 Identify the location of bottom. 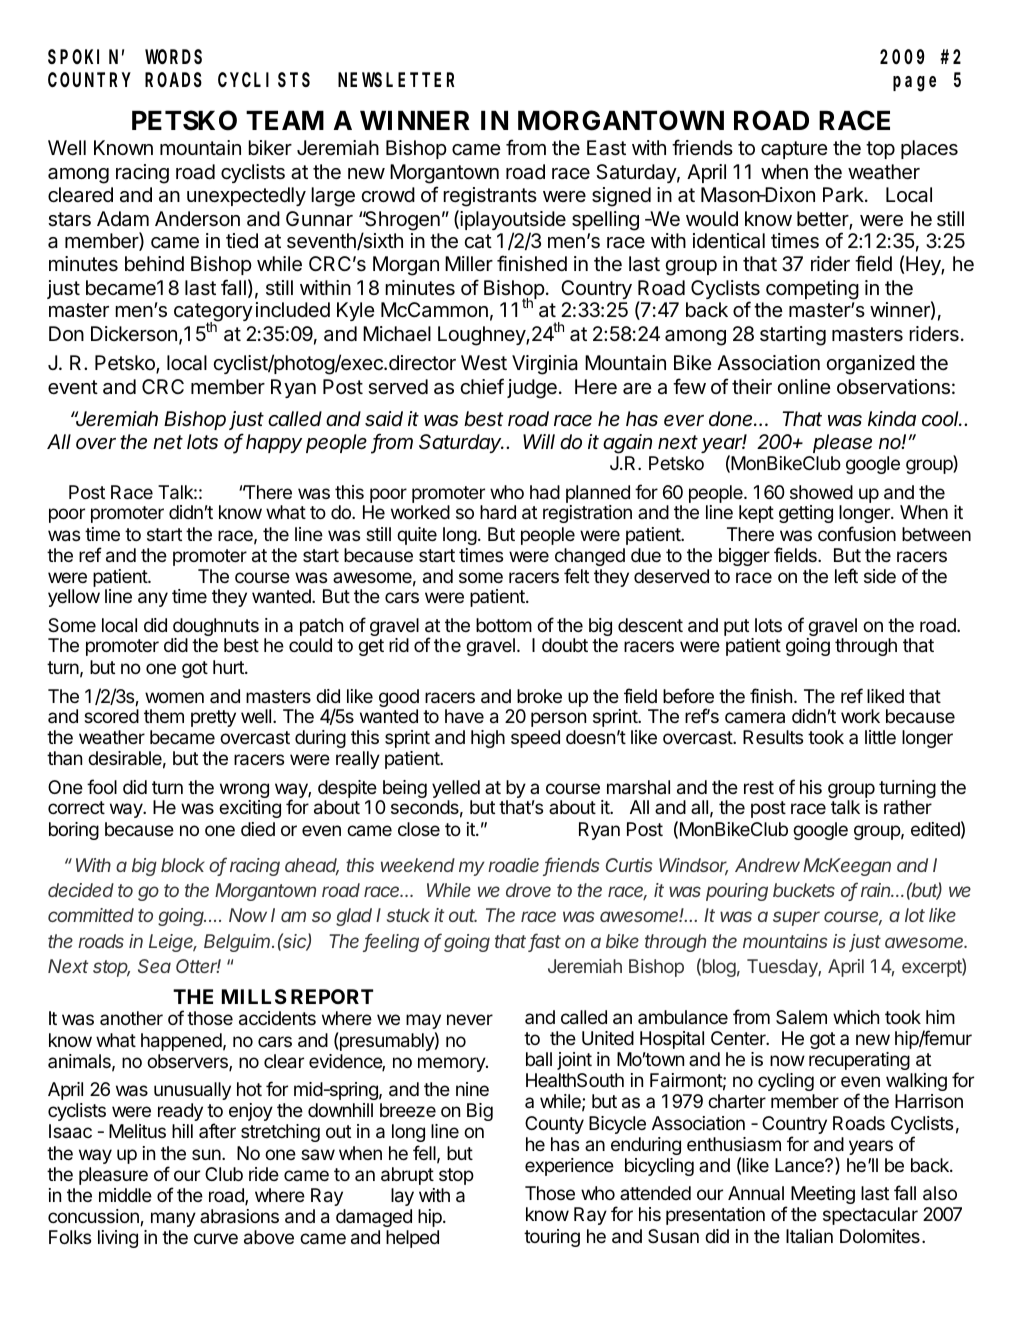
(504, 625).
